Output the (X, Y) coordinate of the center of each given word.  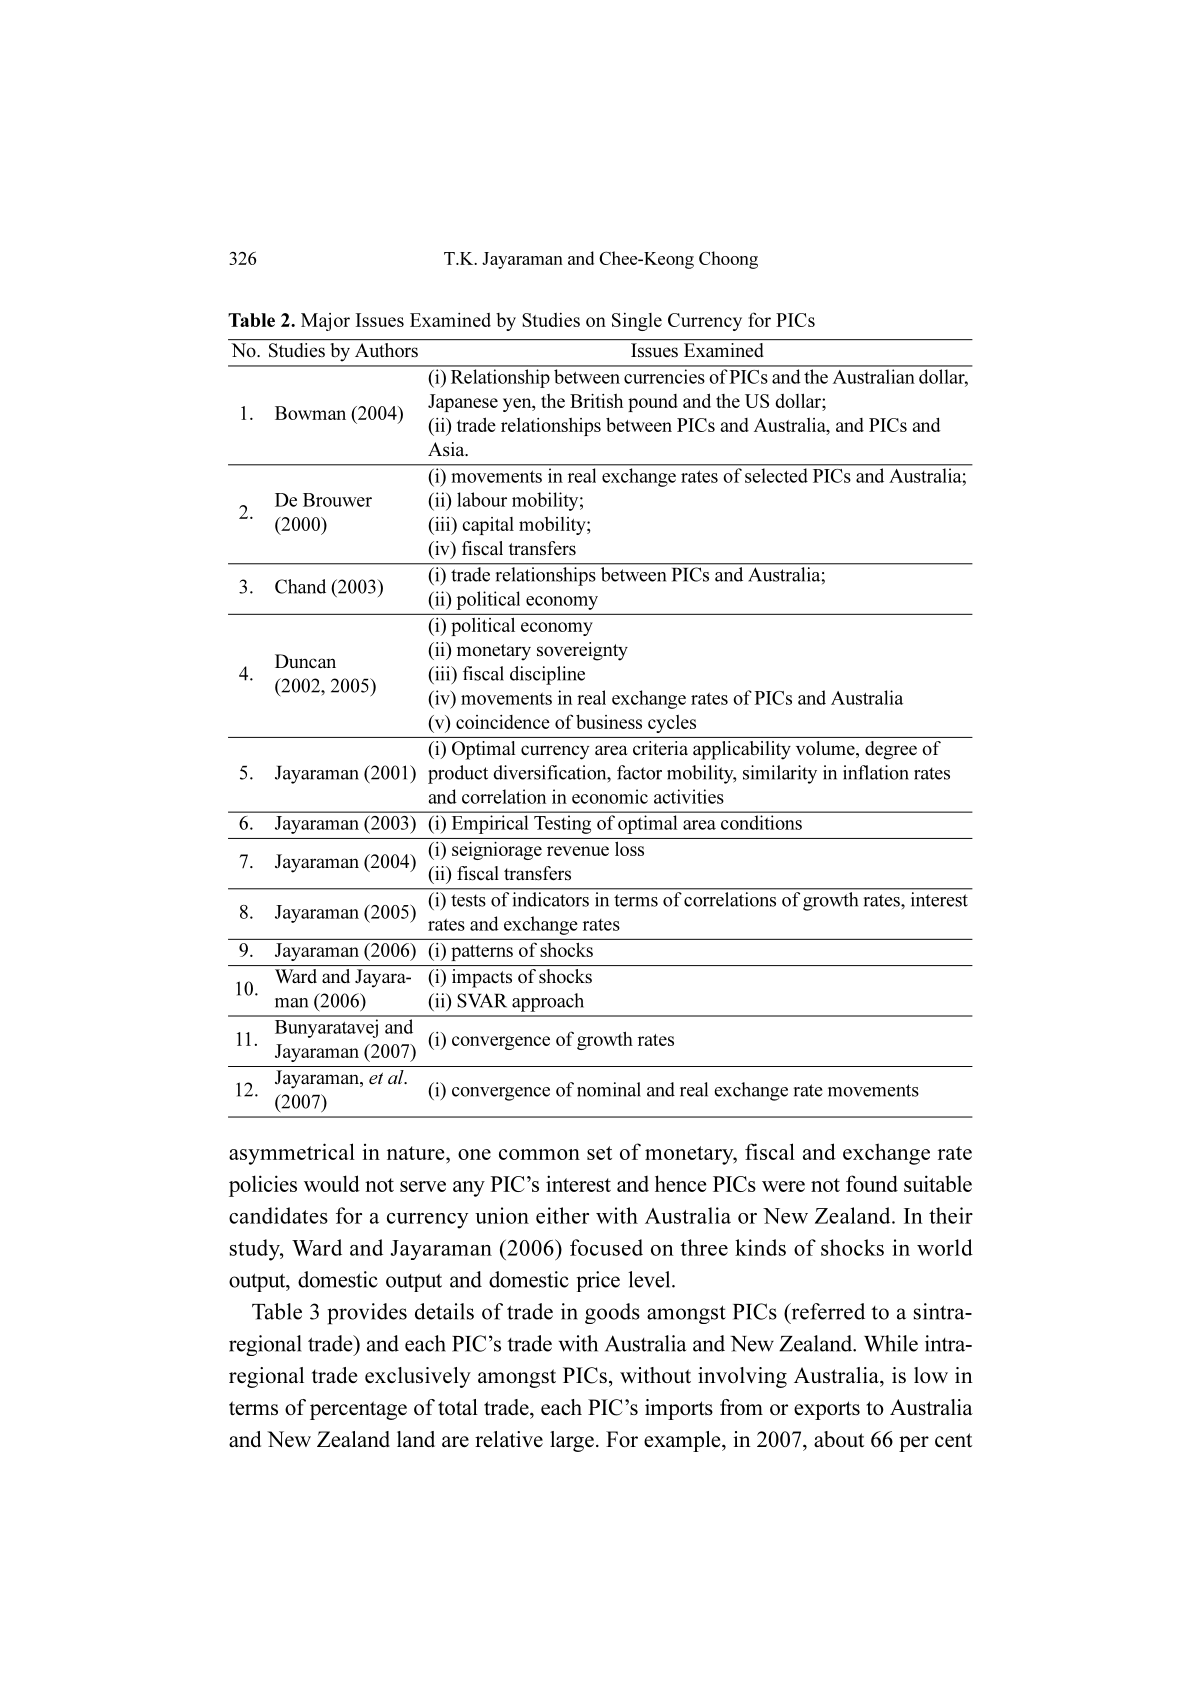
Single (637, 322)
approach (548, 1002)
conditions (761, 822)
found (872, 1183)
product (458, 774)
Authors (386, 350)
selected (776, 475)
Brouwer (337, 500)
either (562, 1215)
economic (610, 796)
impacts (482, 978)
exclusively (418, 1377)
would (332, 1183)
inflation (876, 772)
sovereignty (582, 651)
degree (891, 750)
